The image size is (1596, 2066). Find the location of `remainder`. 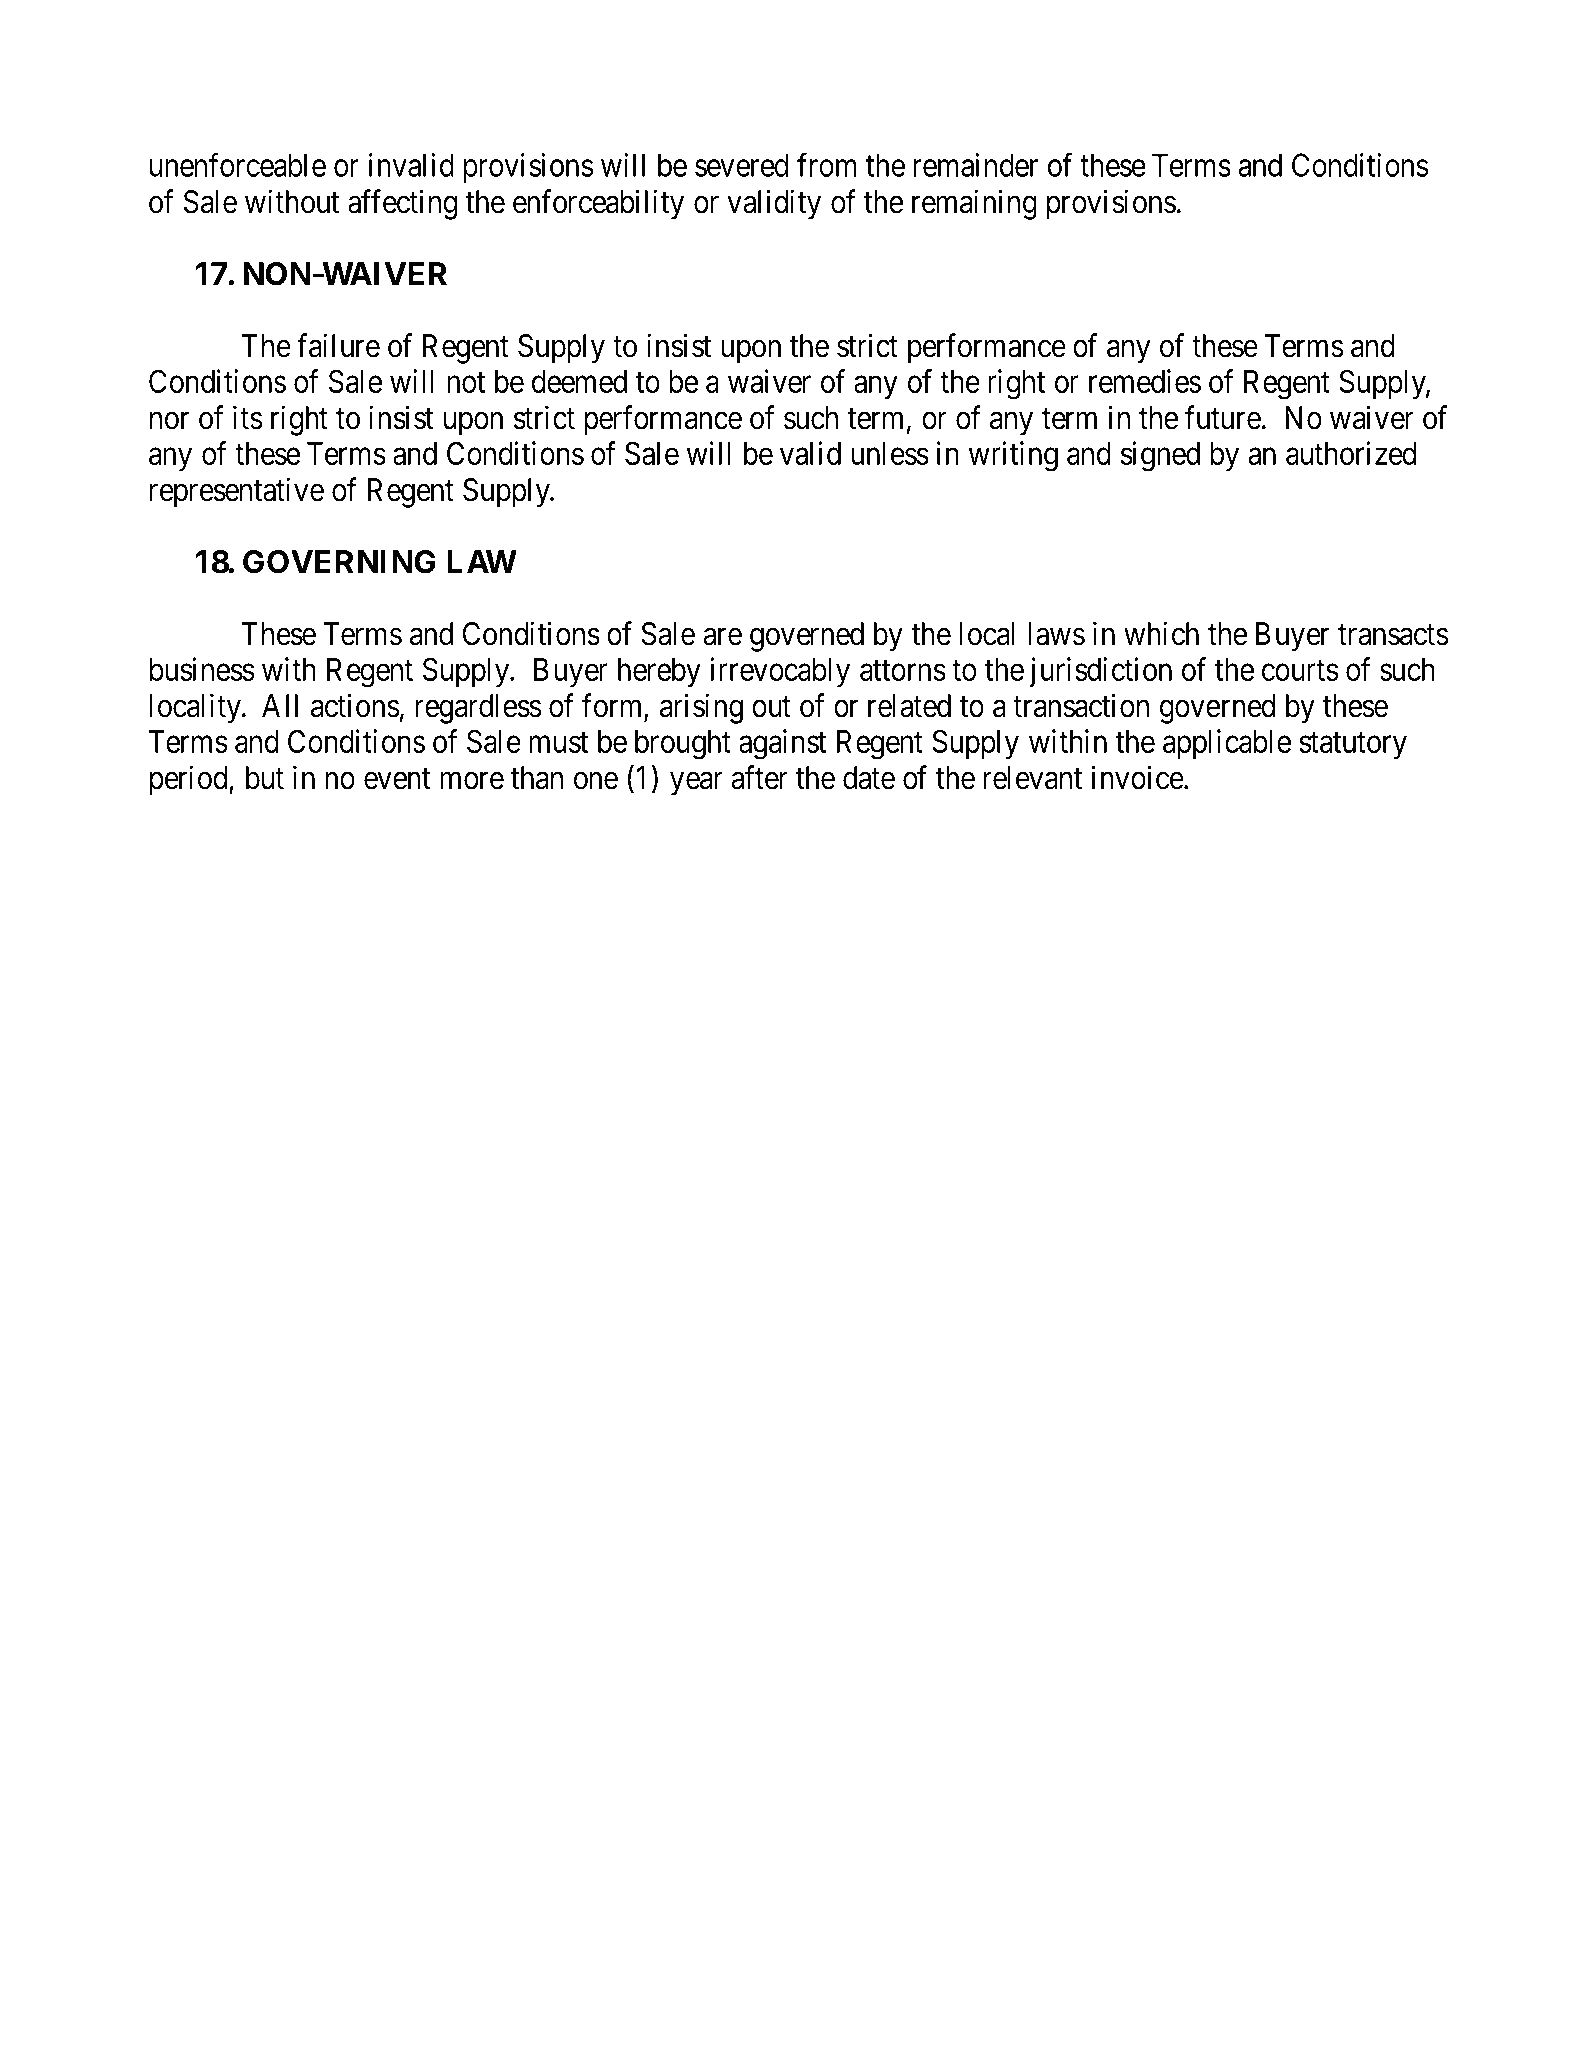

remainder is located at coordinates (975, 165).
